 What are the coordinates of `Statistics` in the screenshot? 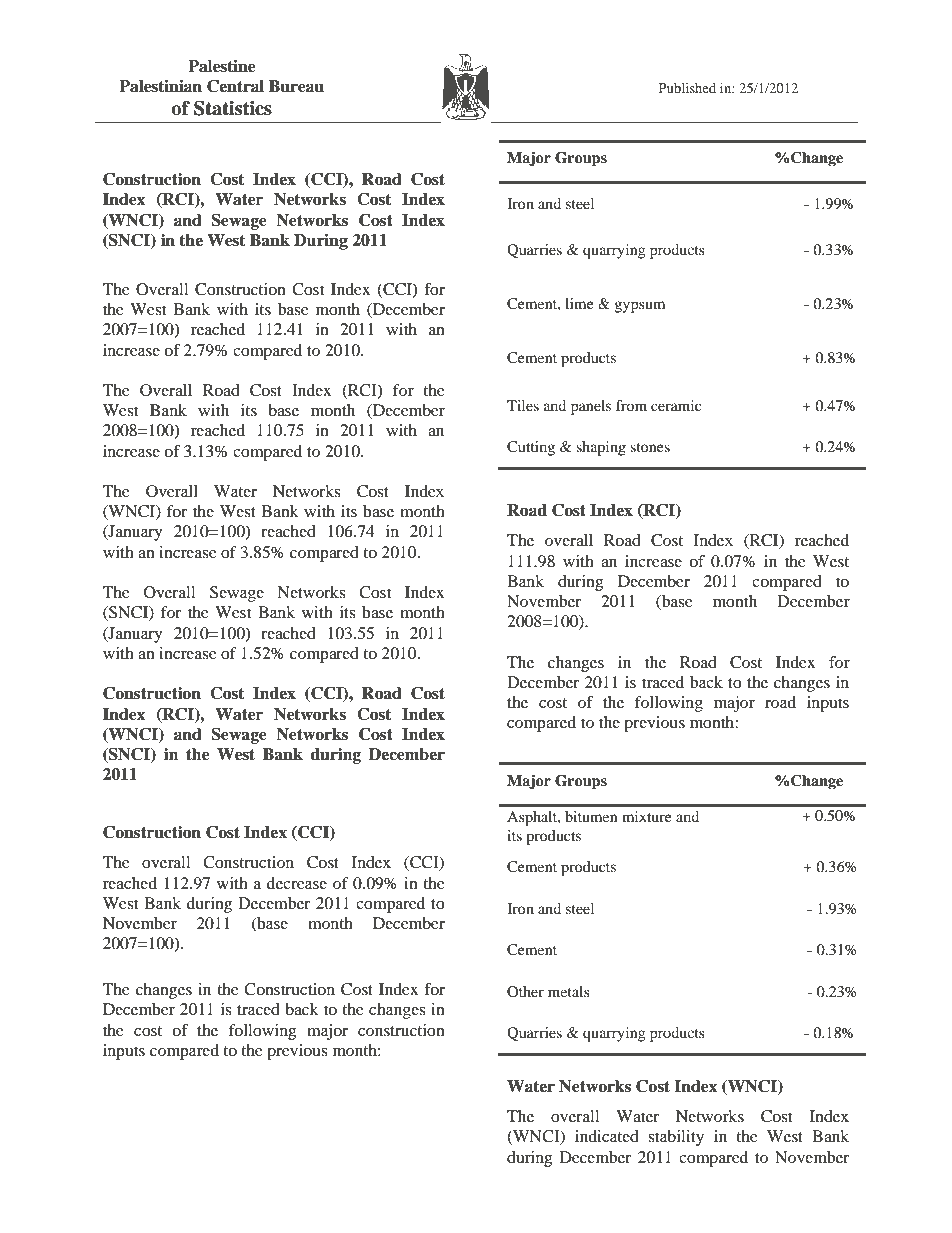 It's located at (233, 108).
